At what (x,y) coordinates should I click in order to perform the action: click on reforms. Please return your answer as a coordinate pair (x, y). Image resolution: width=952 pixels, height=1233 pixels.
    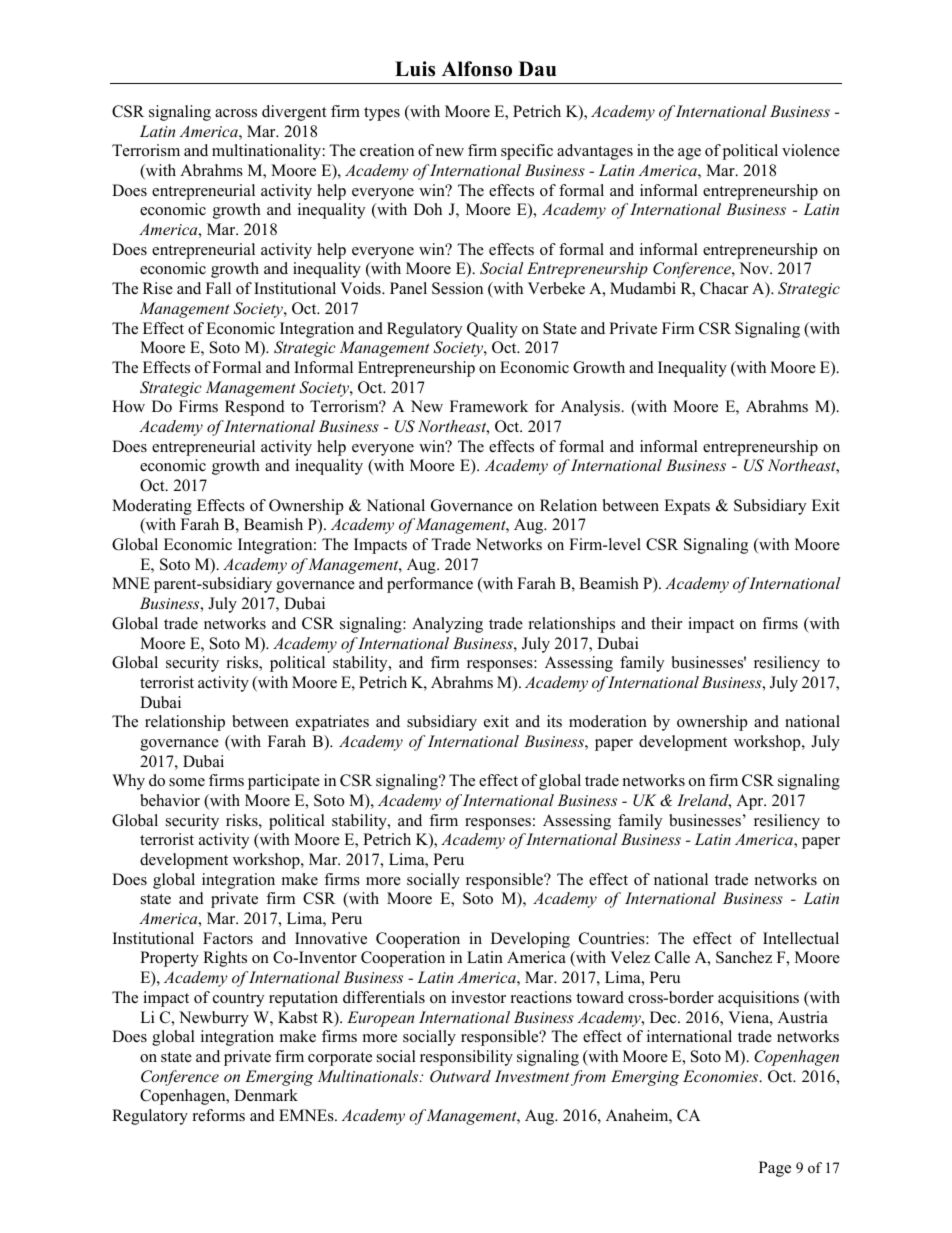
    Looking at the image, I should click on (219, 1115).
